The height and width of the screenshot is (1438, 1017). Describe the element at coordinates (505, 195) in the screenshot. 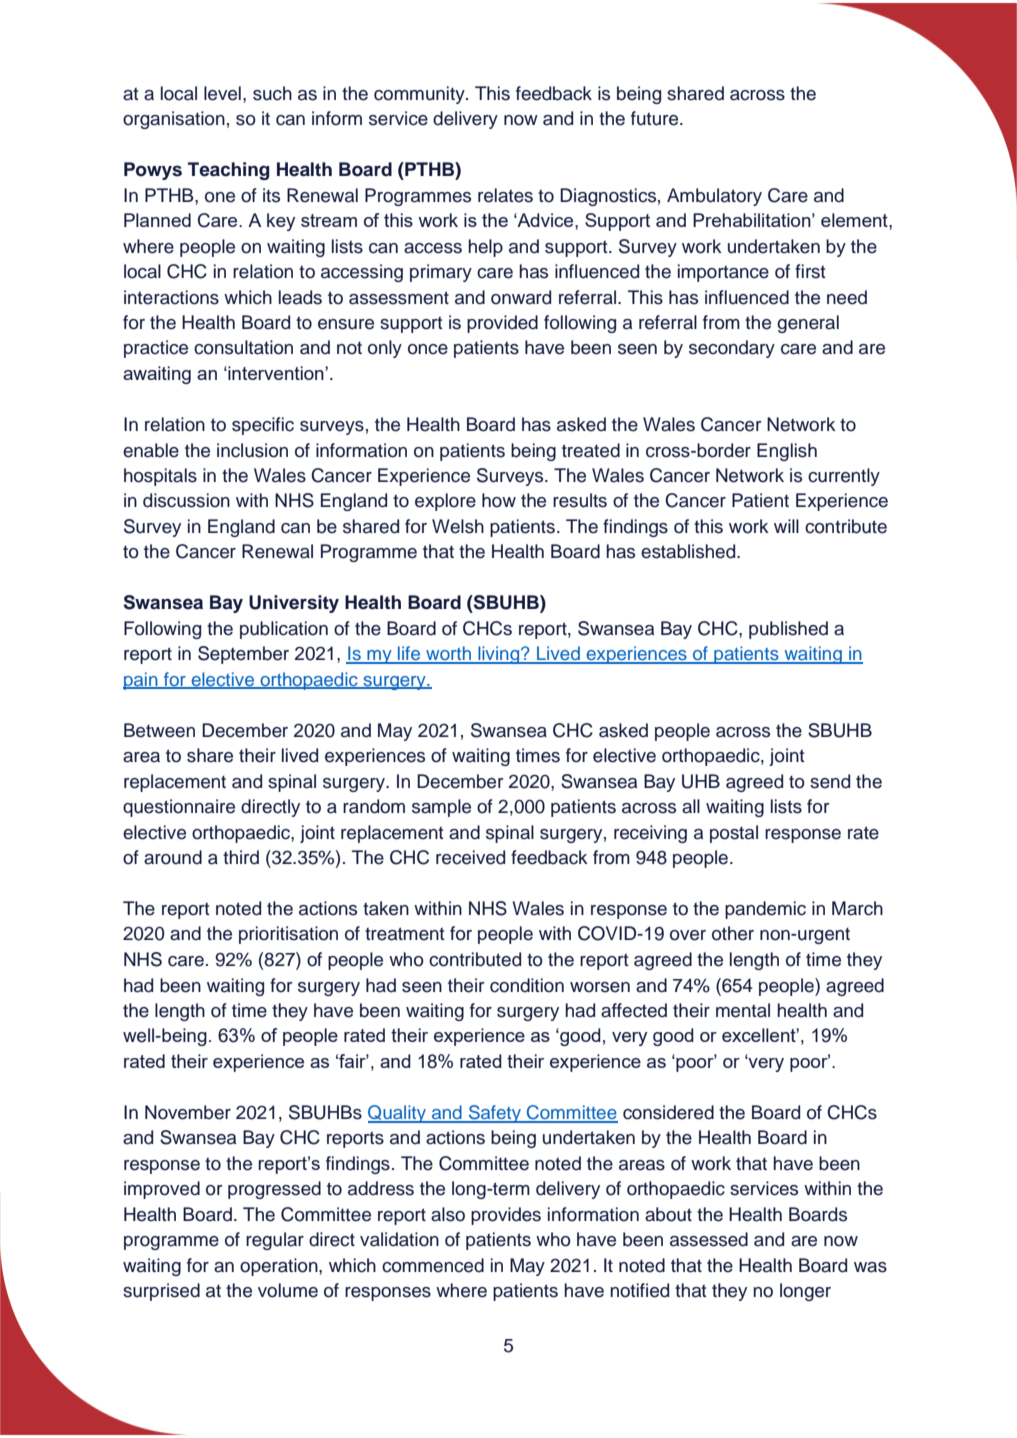

I see `relates` at that location.
